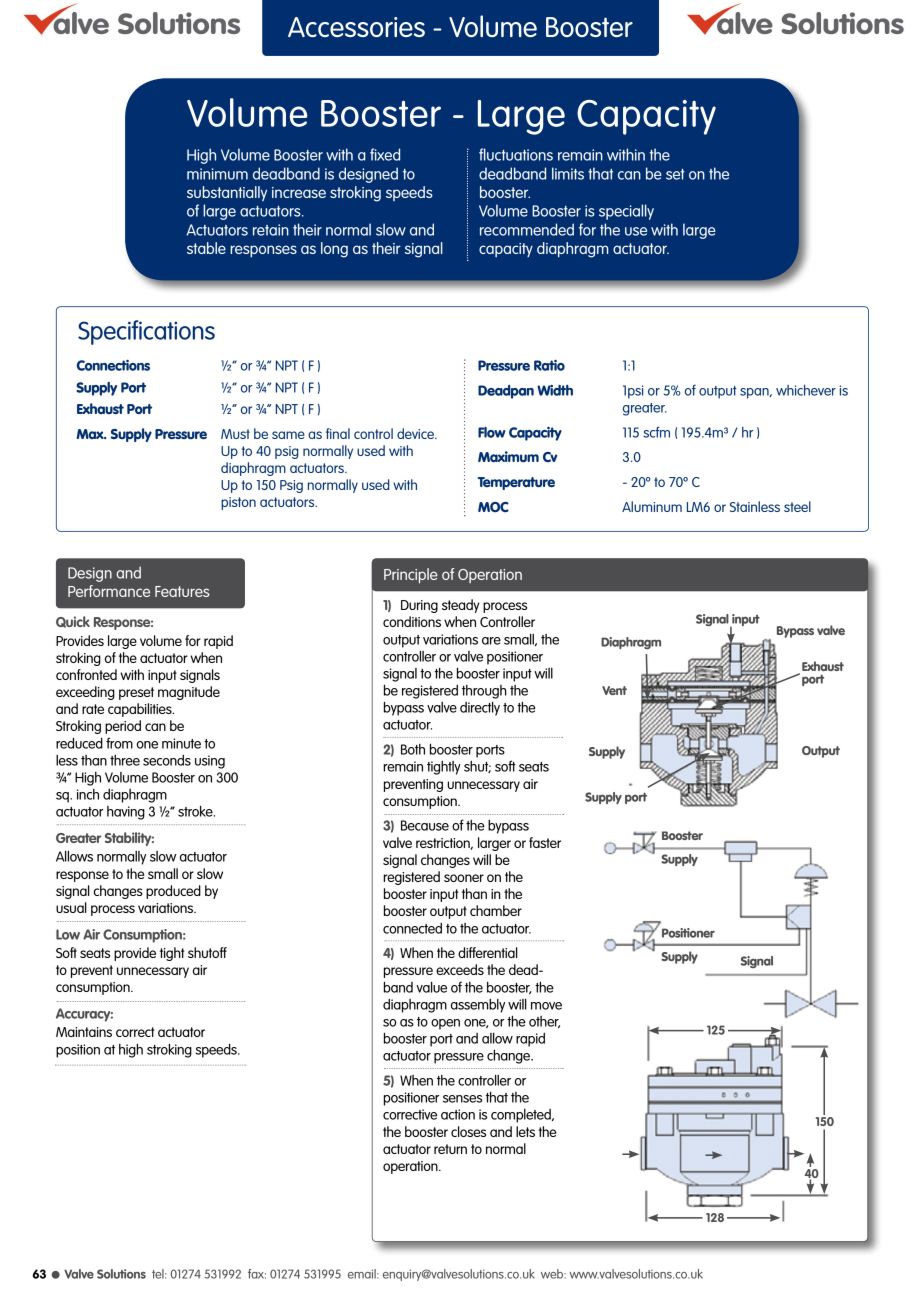 This screenshot has width=924, height=1308. What do you see at coordinates (84, 1032) in the screenshot?
I see `Maintains` at bounding box center [84, 1032].
